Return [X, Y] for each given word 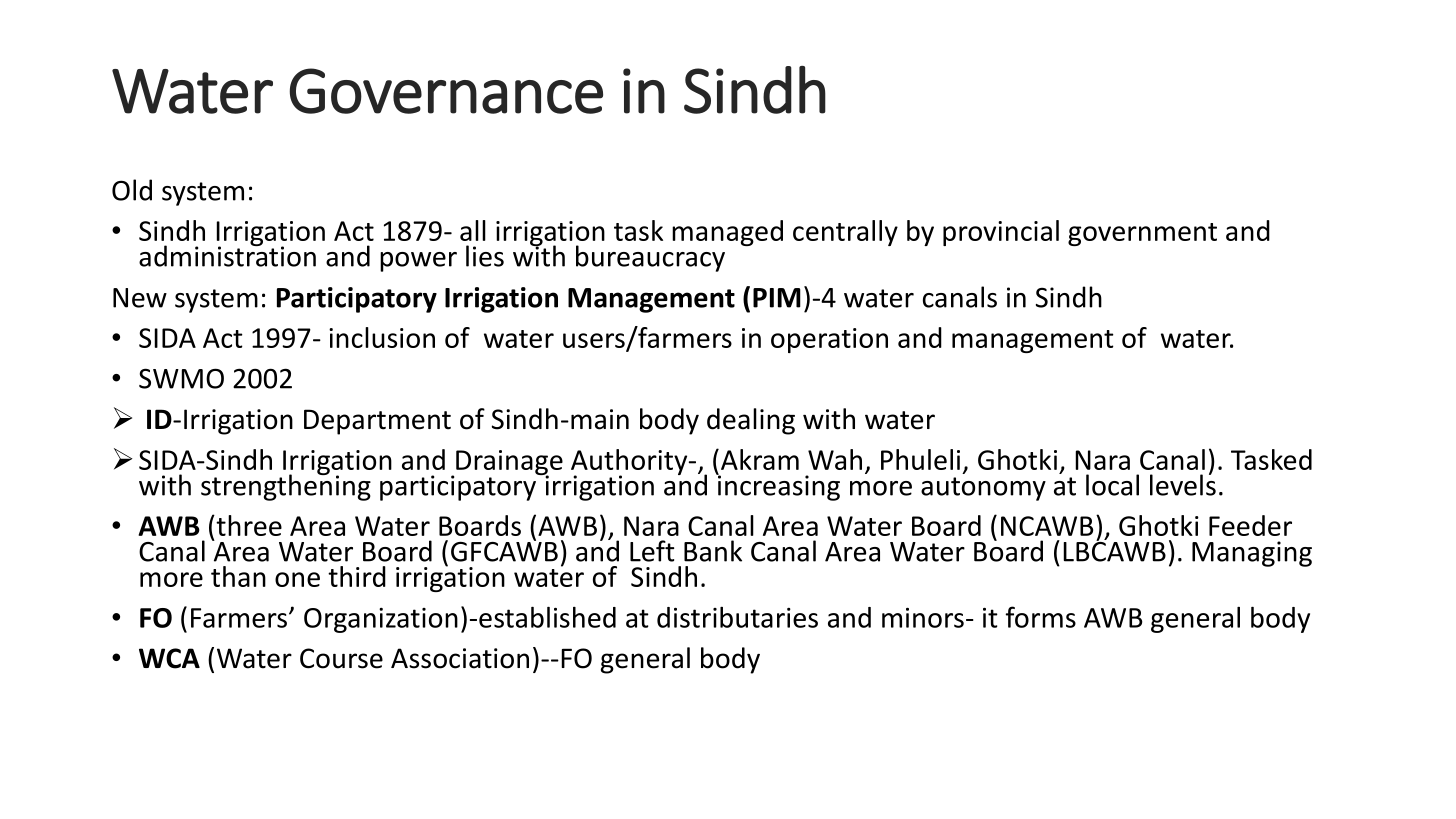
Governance [446, 91]
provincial [1001, 233]
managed [727, 233]
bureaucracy [650, 258]
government [1142, 234]
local [1112, 485]
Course [341, 658]
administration [227, 255]
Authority [630, 463]
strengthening [286, 486]
